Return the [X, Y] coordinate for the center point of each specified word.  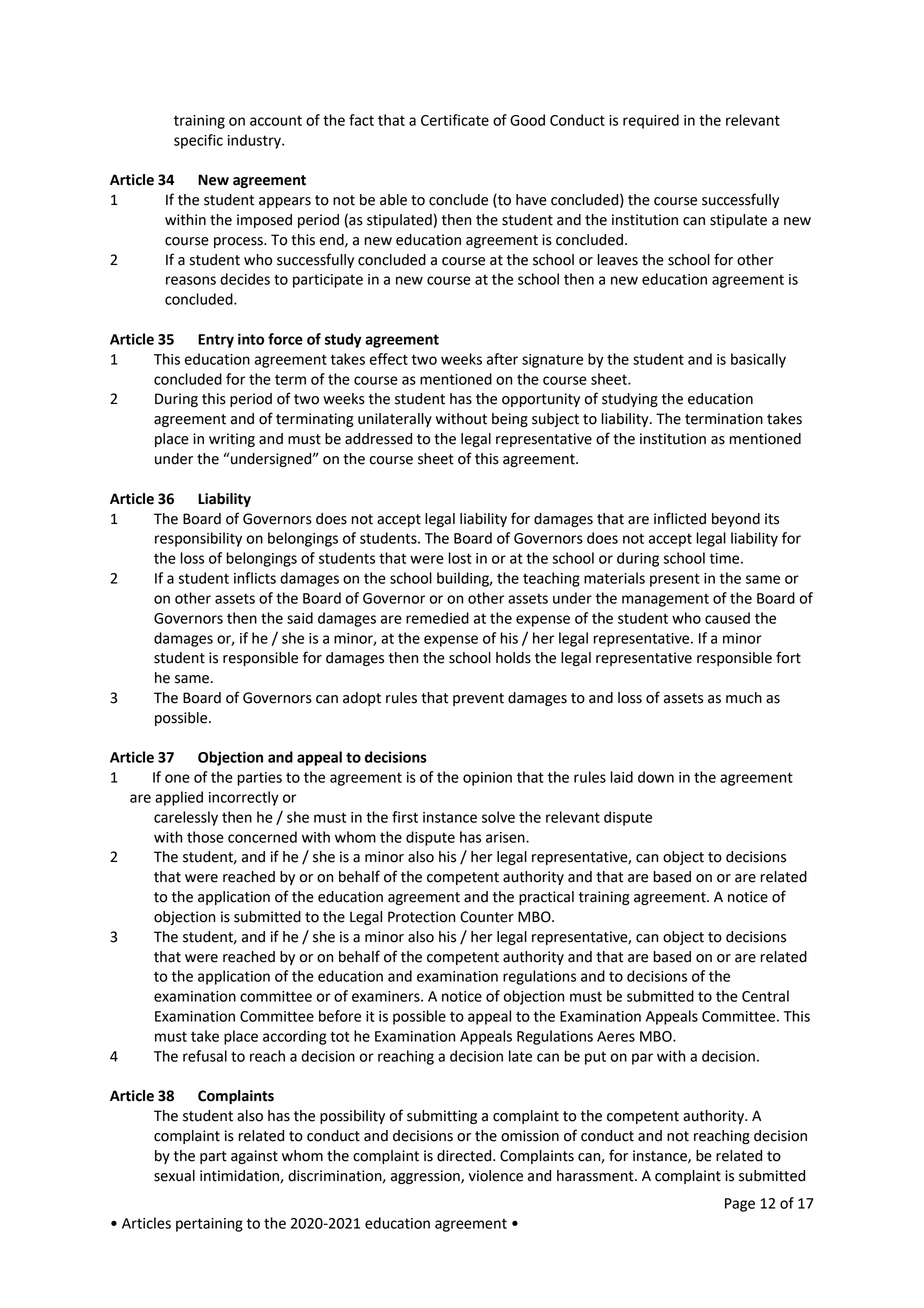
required [651, 121]
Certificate [455, 120]
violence [496, 1176]
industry [255, 141]
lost [460, 558]
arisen [506, 837]
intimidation [240, 1176]
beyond [736, 520]
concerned [262, 837]
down [656, 777]
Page [740, 1205]
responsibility [198, 539]
